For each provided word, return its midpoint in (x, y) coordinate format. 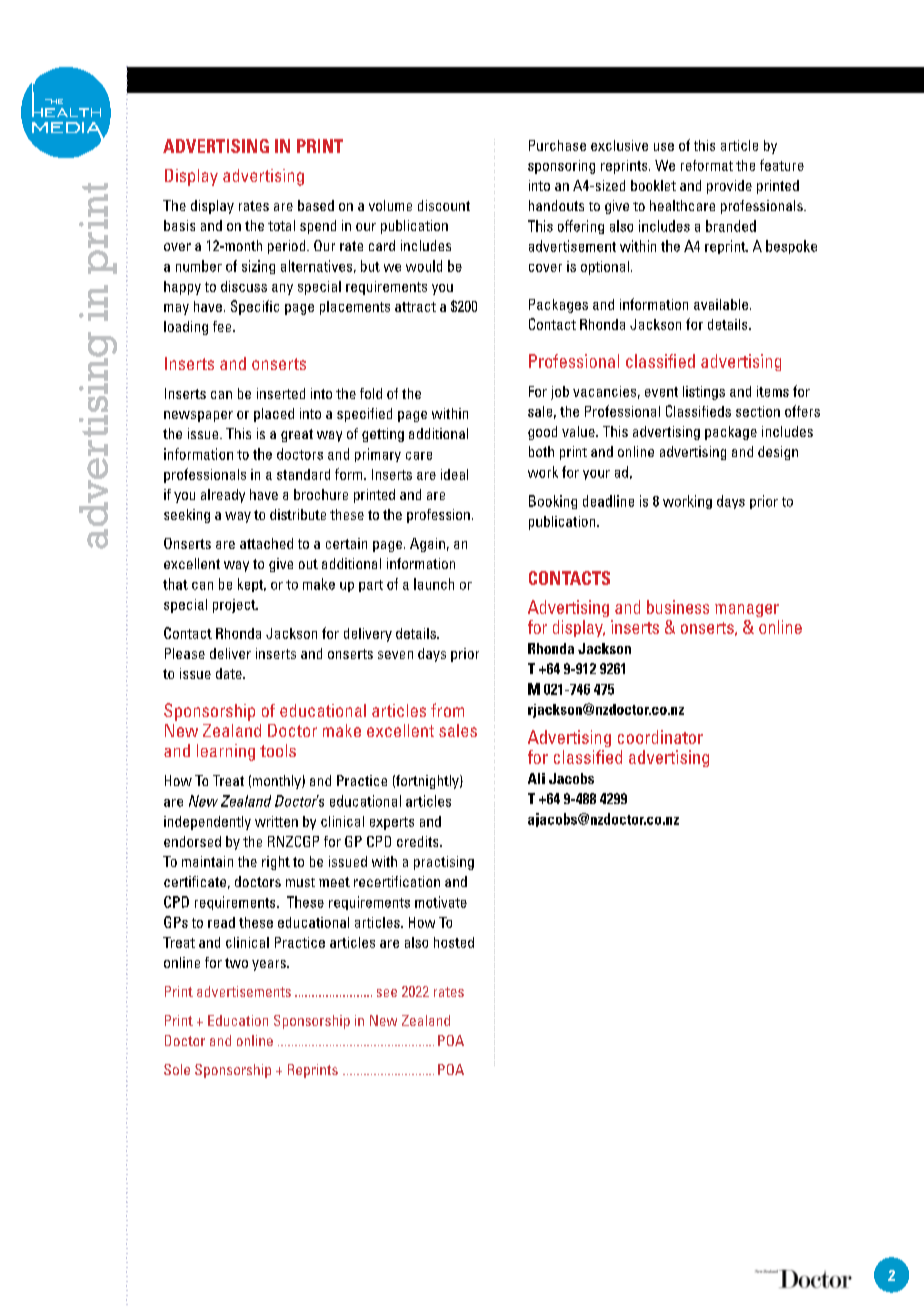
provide (729, 187)
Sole (177, 1069)
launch (434, 584)
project (235, 606)
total (281, 225)
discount (444, 205)
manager (747, 610)
